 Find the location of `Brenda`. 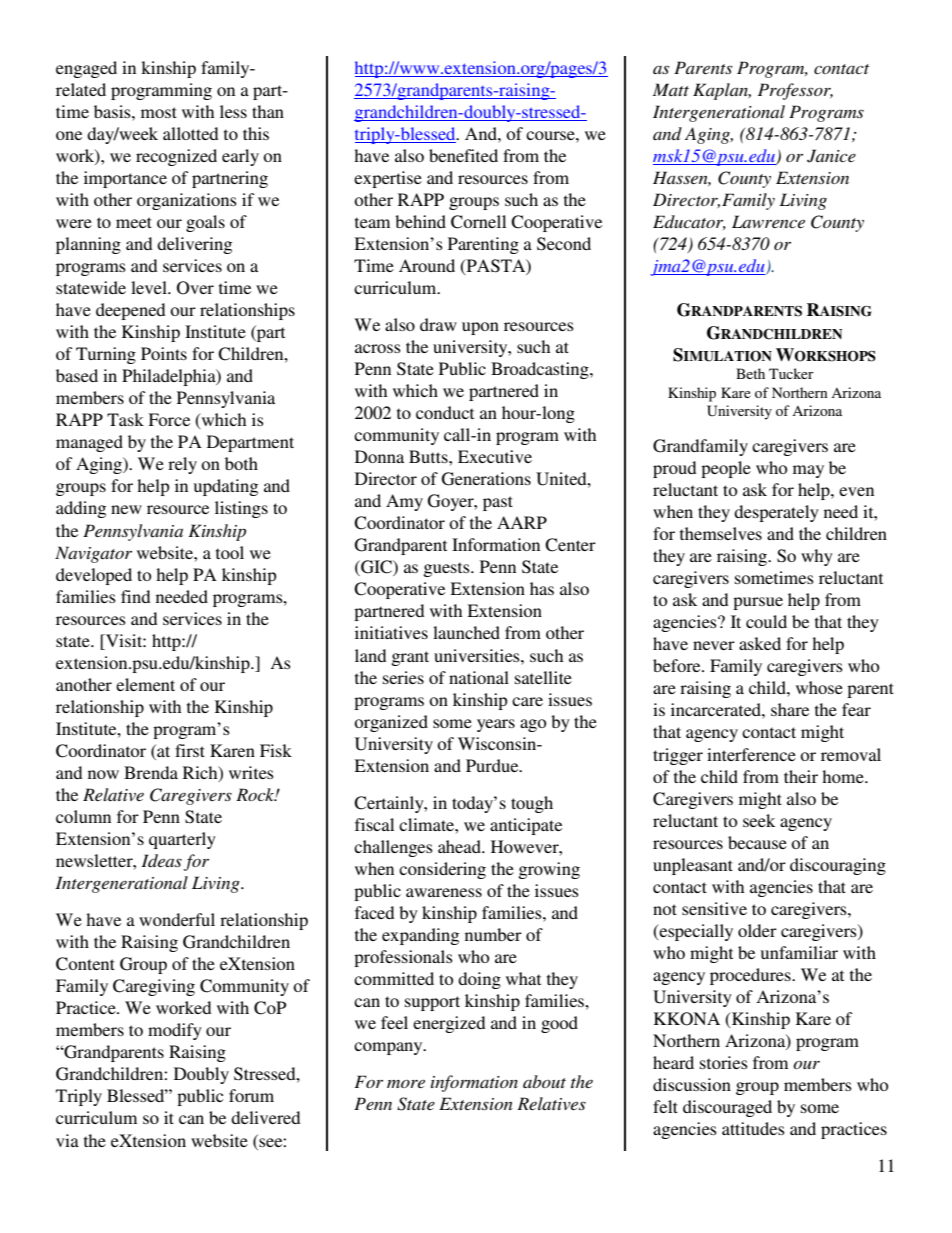

Brenda is located at coordinates (151, 772).
